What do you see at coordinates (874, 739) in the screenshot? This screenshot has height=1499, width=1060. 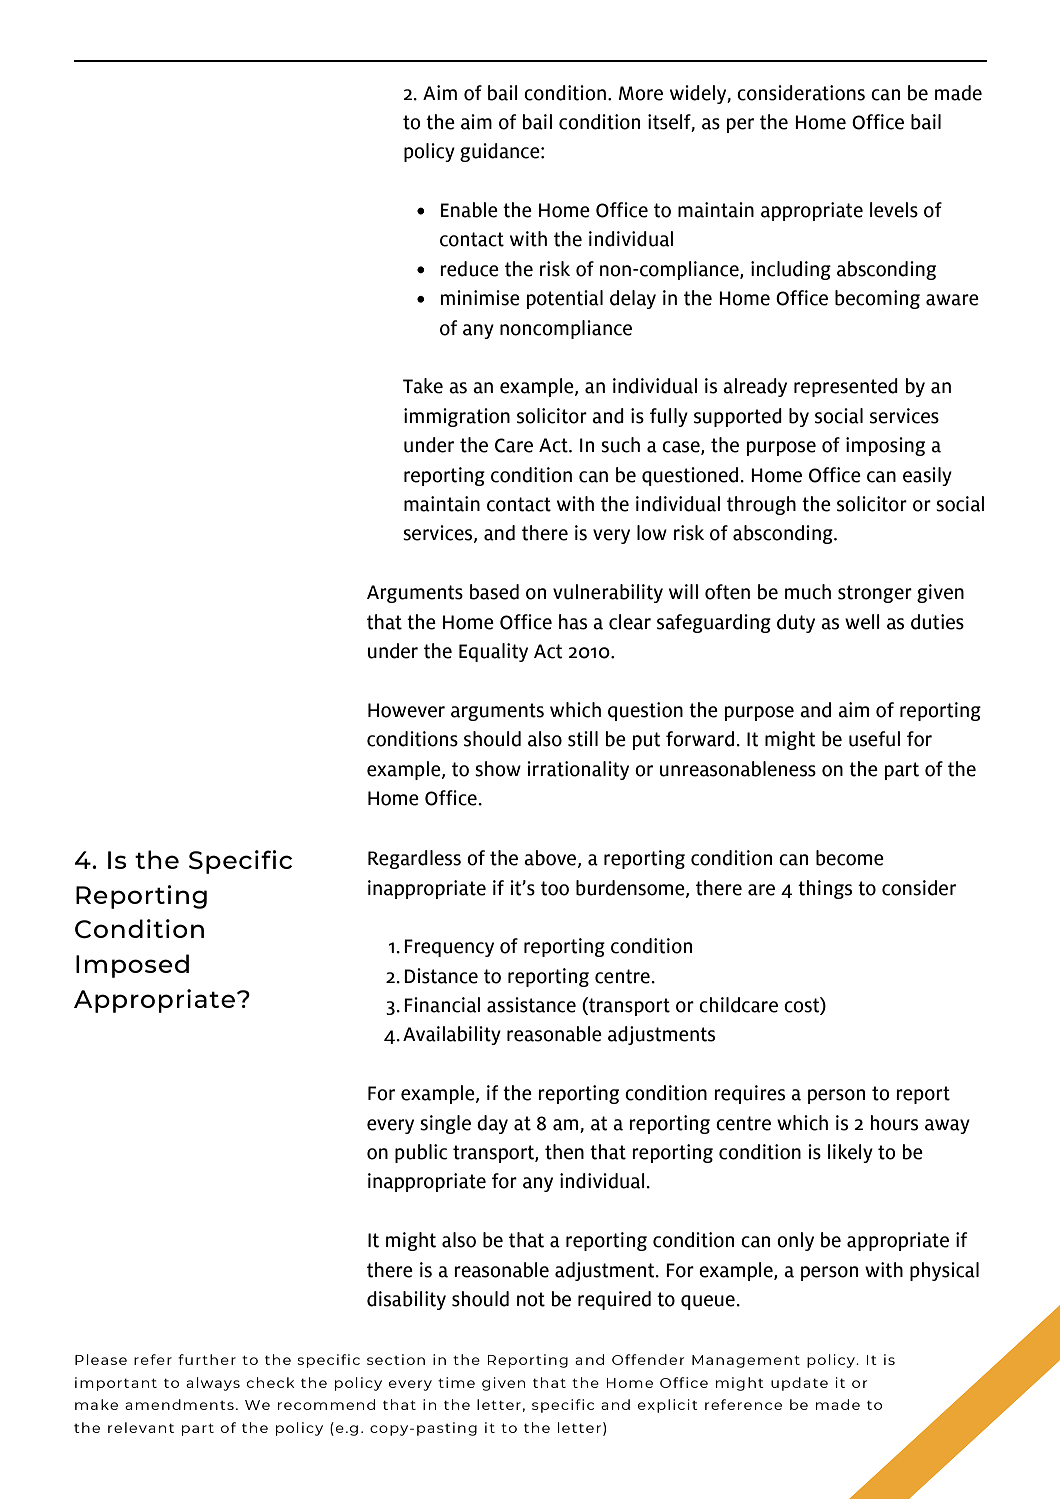 I see `useful` at bounding box center [874, 739].
